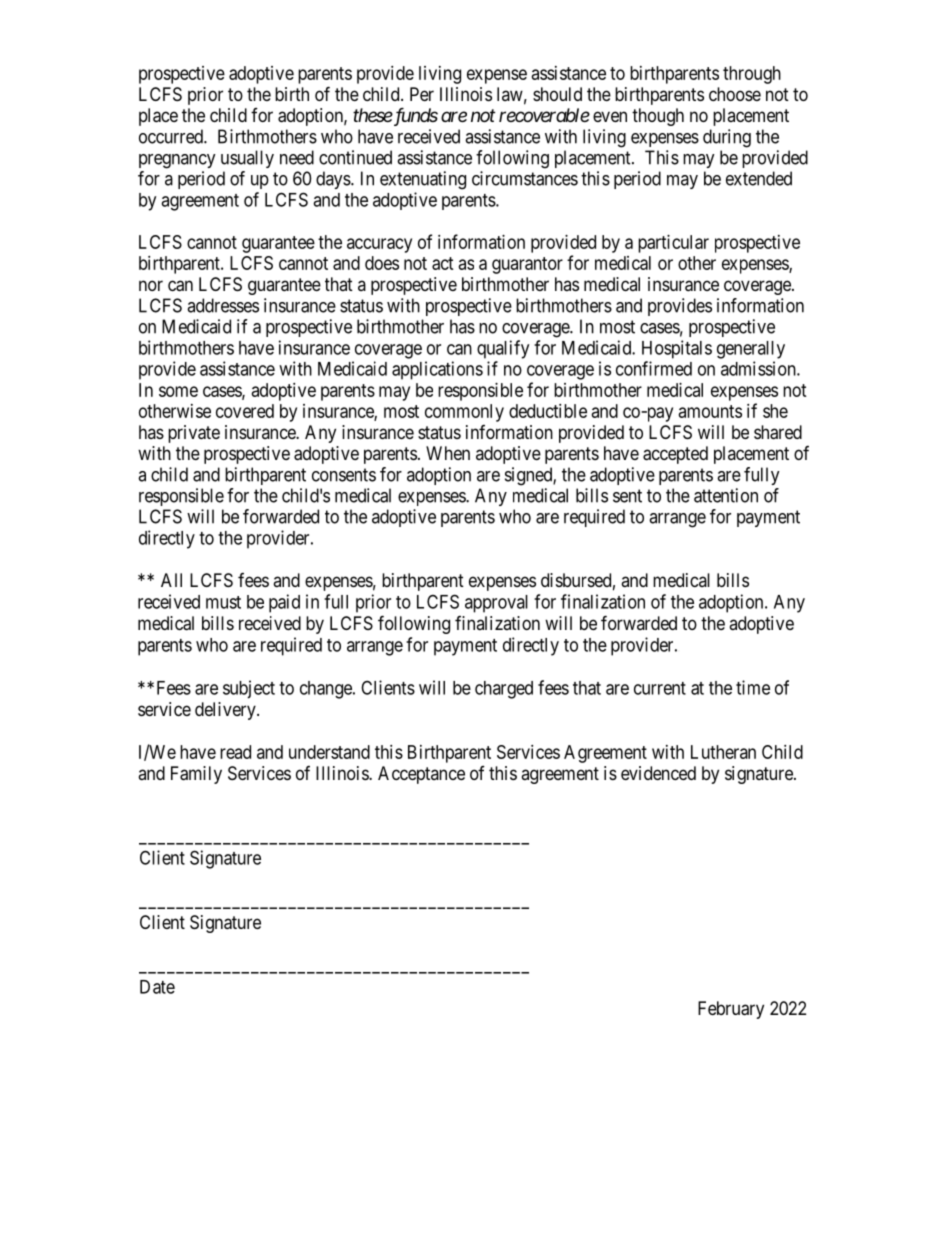 The height and width of the screenshot is (1233, 952). What do you see at coordinates (735, 94) in the screenshot?
I see `choose` at bounding box center [735, 94].
